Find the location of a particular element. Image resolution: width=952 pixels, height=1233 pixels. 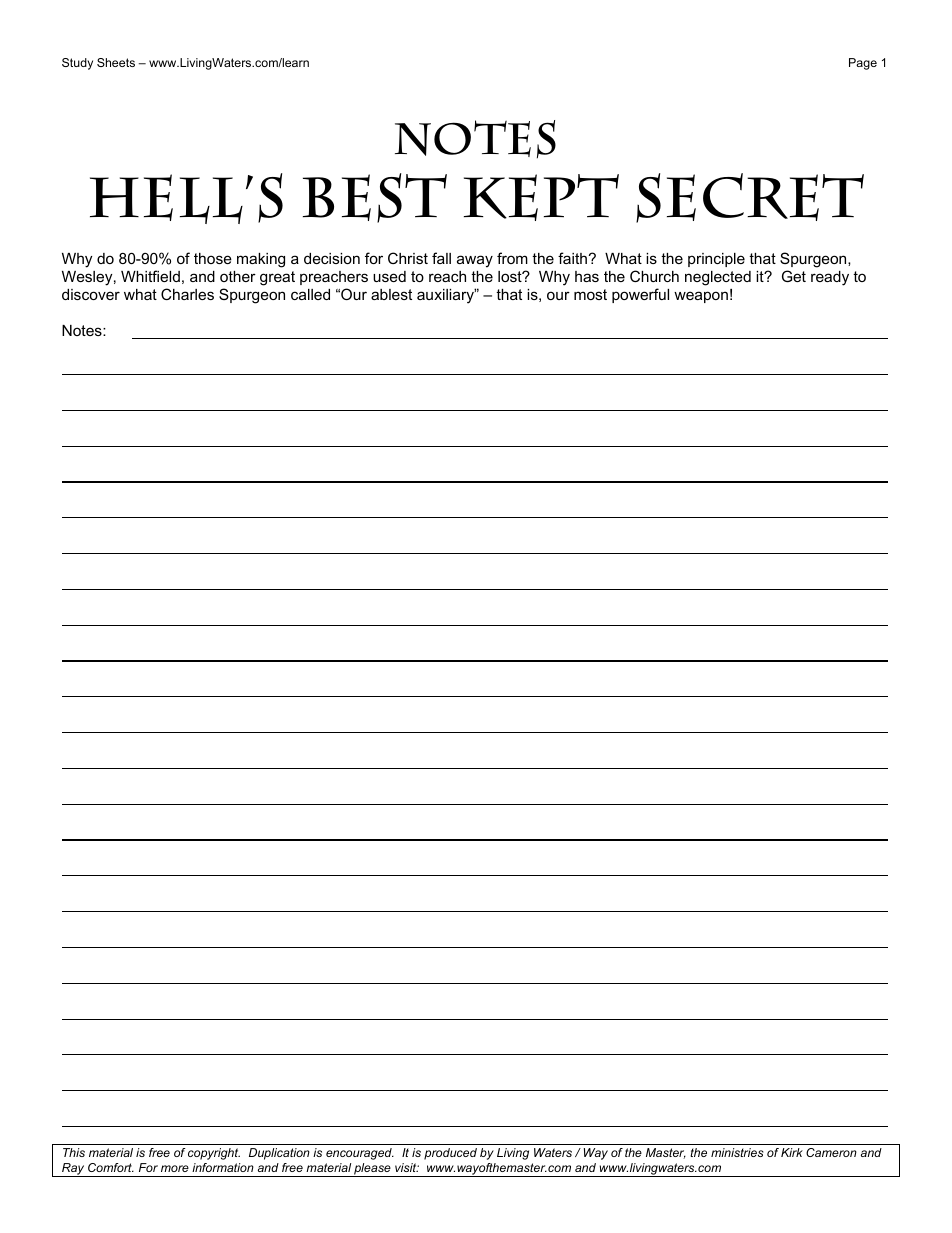

KEPT is located at coordinates (541, 197).
